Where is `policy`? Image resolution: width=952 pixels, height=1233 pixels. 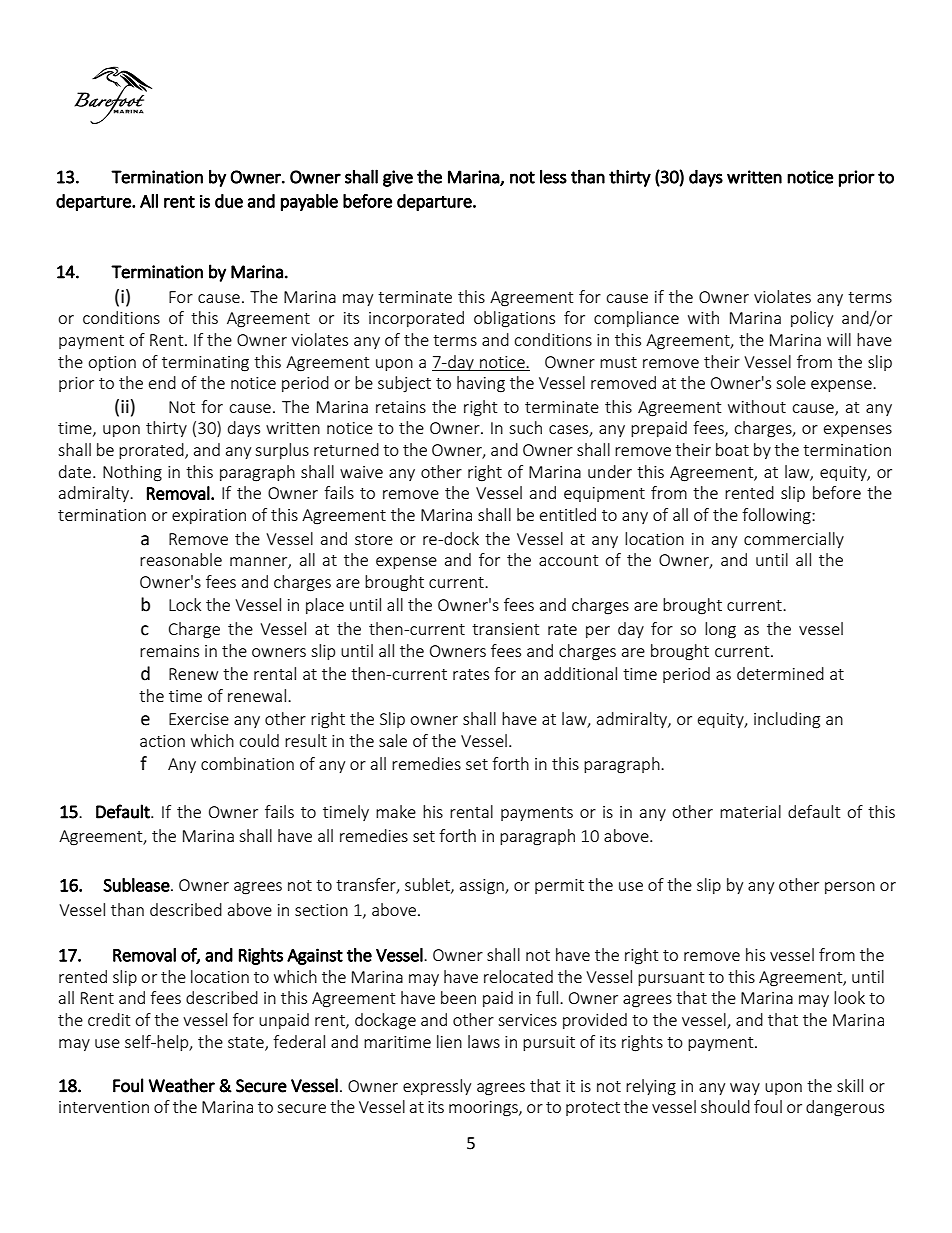
policy is located at coordinates (812, 319).
